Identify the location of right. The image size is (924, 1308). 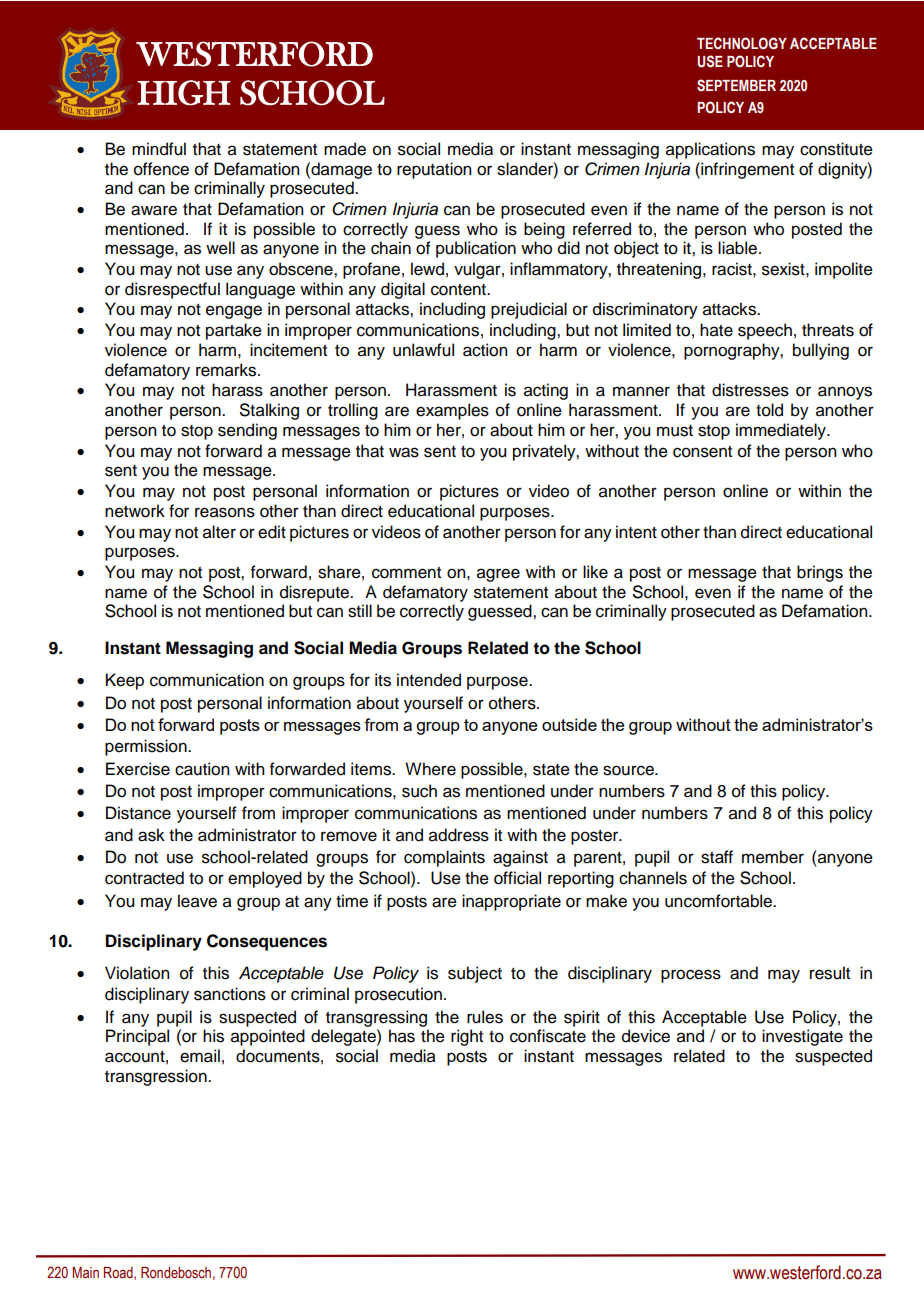
(467, 1037).
